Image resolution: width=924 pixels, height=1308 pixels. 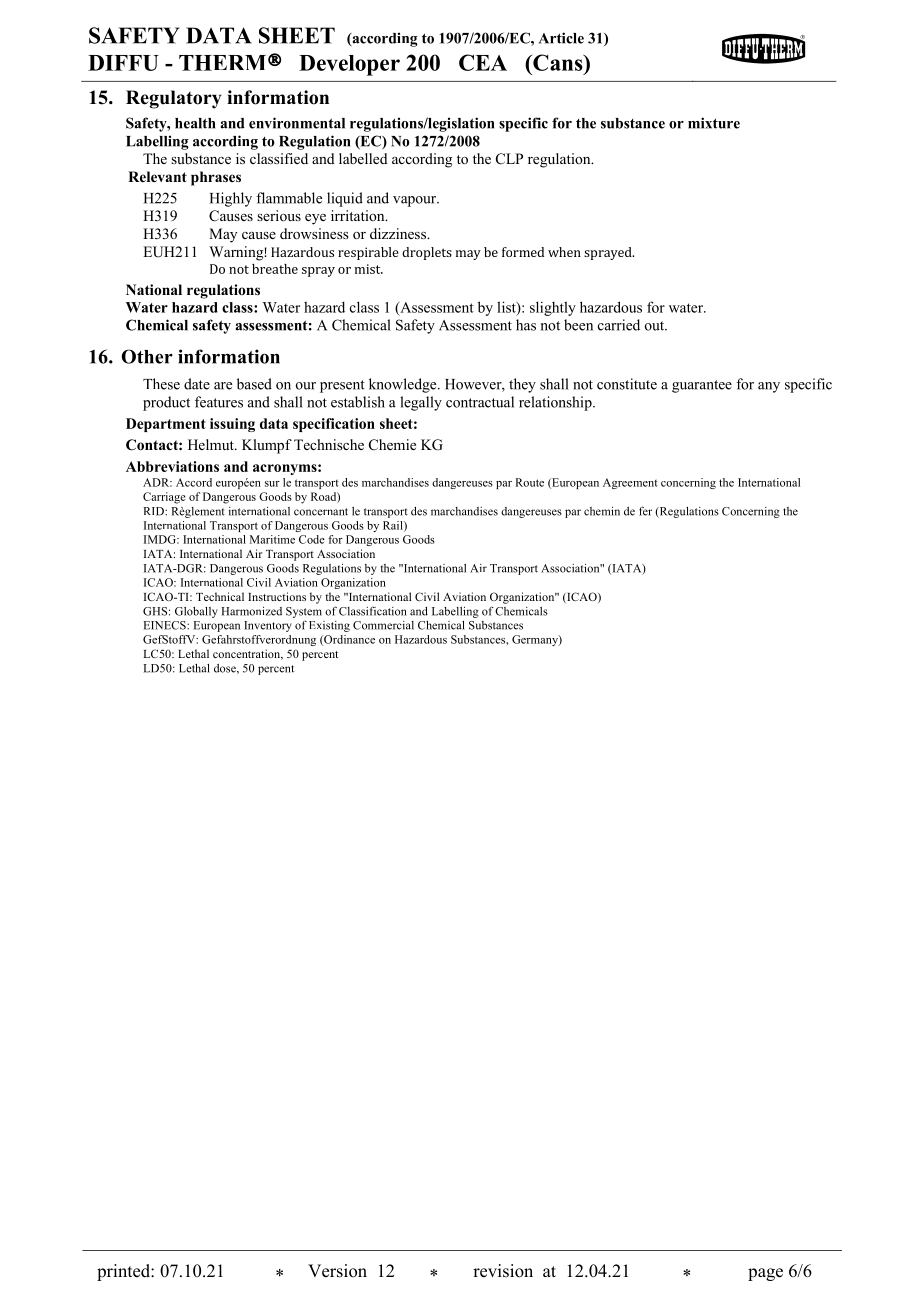 What do you see at coordinates (248, 654) in the screenshot?
I see `concentration` at bounding box center [248, 654].
